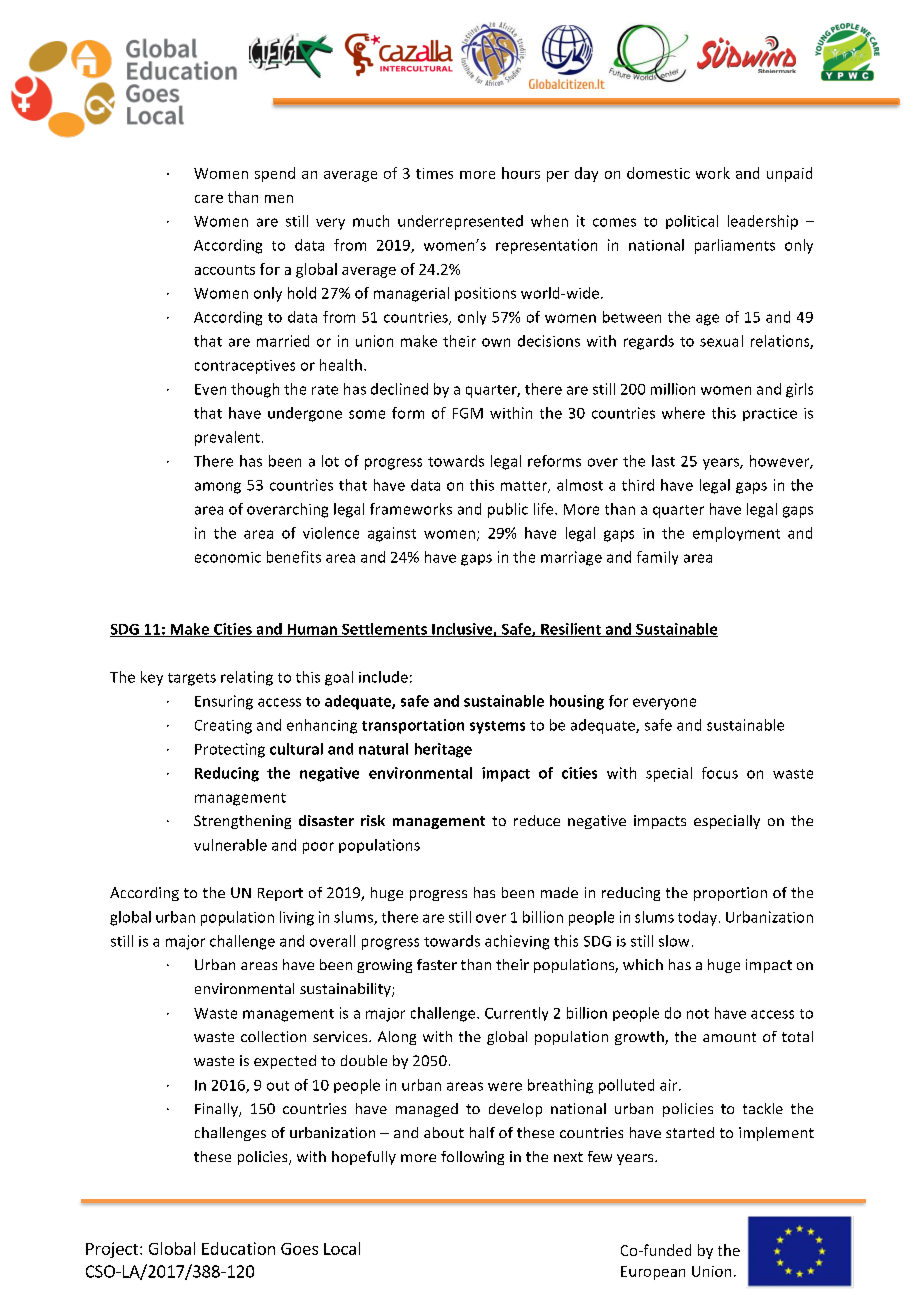 The height and width of the screenshot is (1308, 924). What do you see at coordinates (223, 727) in the screenshot?
I see `Creating` at bounding box center [223, 727].
